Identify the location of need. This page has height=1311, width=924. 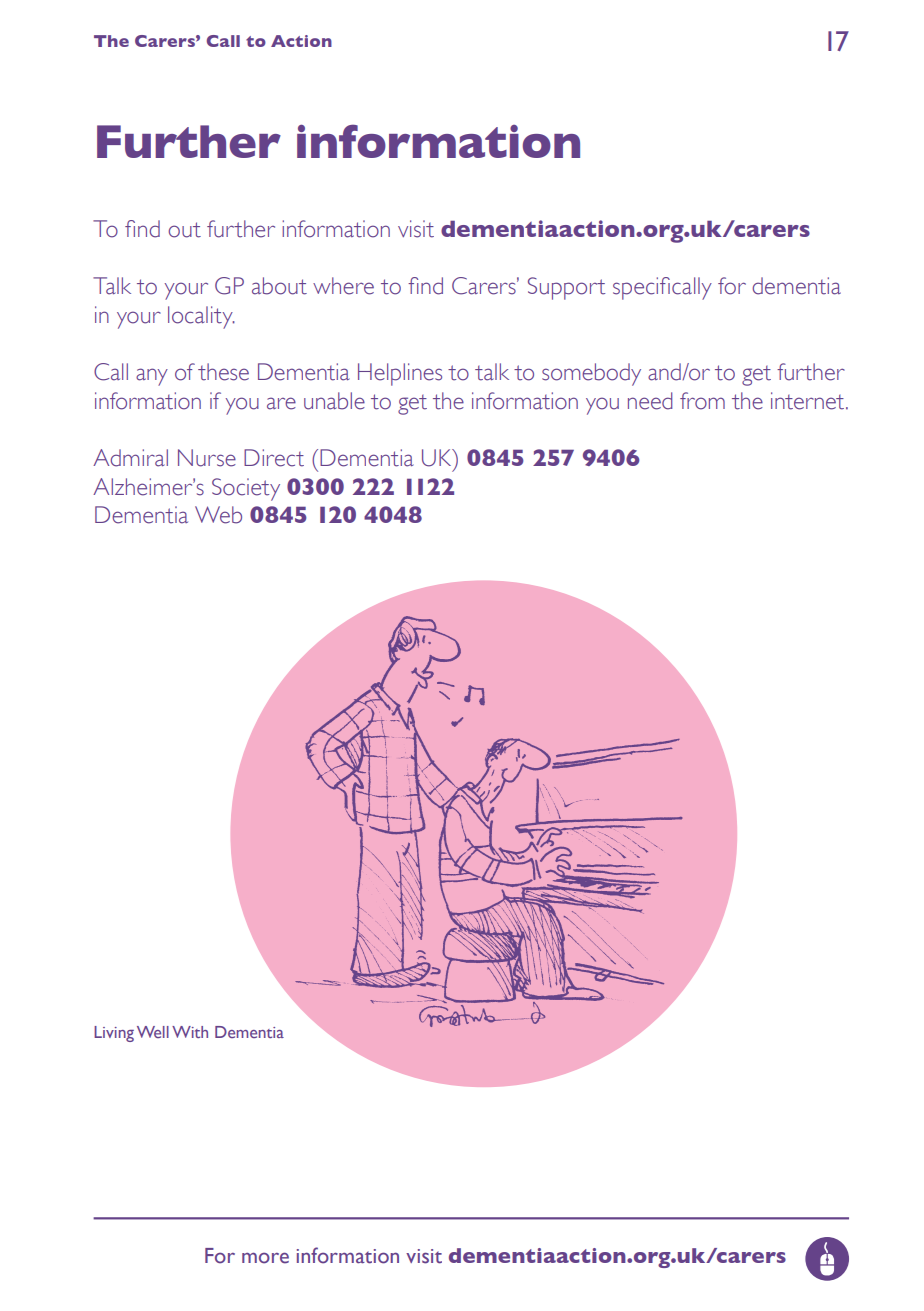
(650, 401).
